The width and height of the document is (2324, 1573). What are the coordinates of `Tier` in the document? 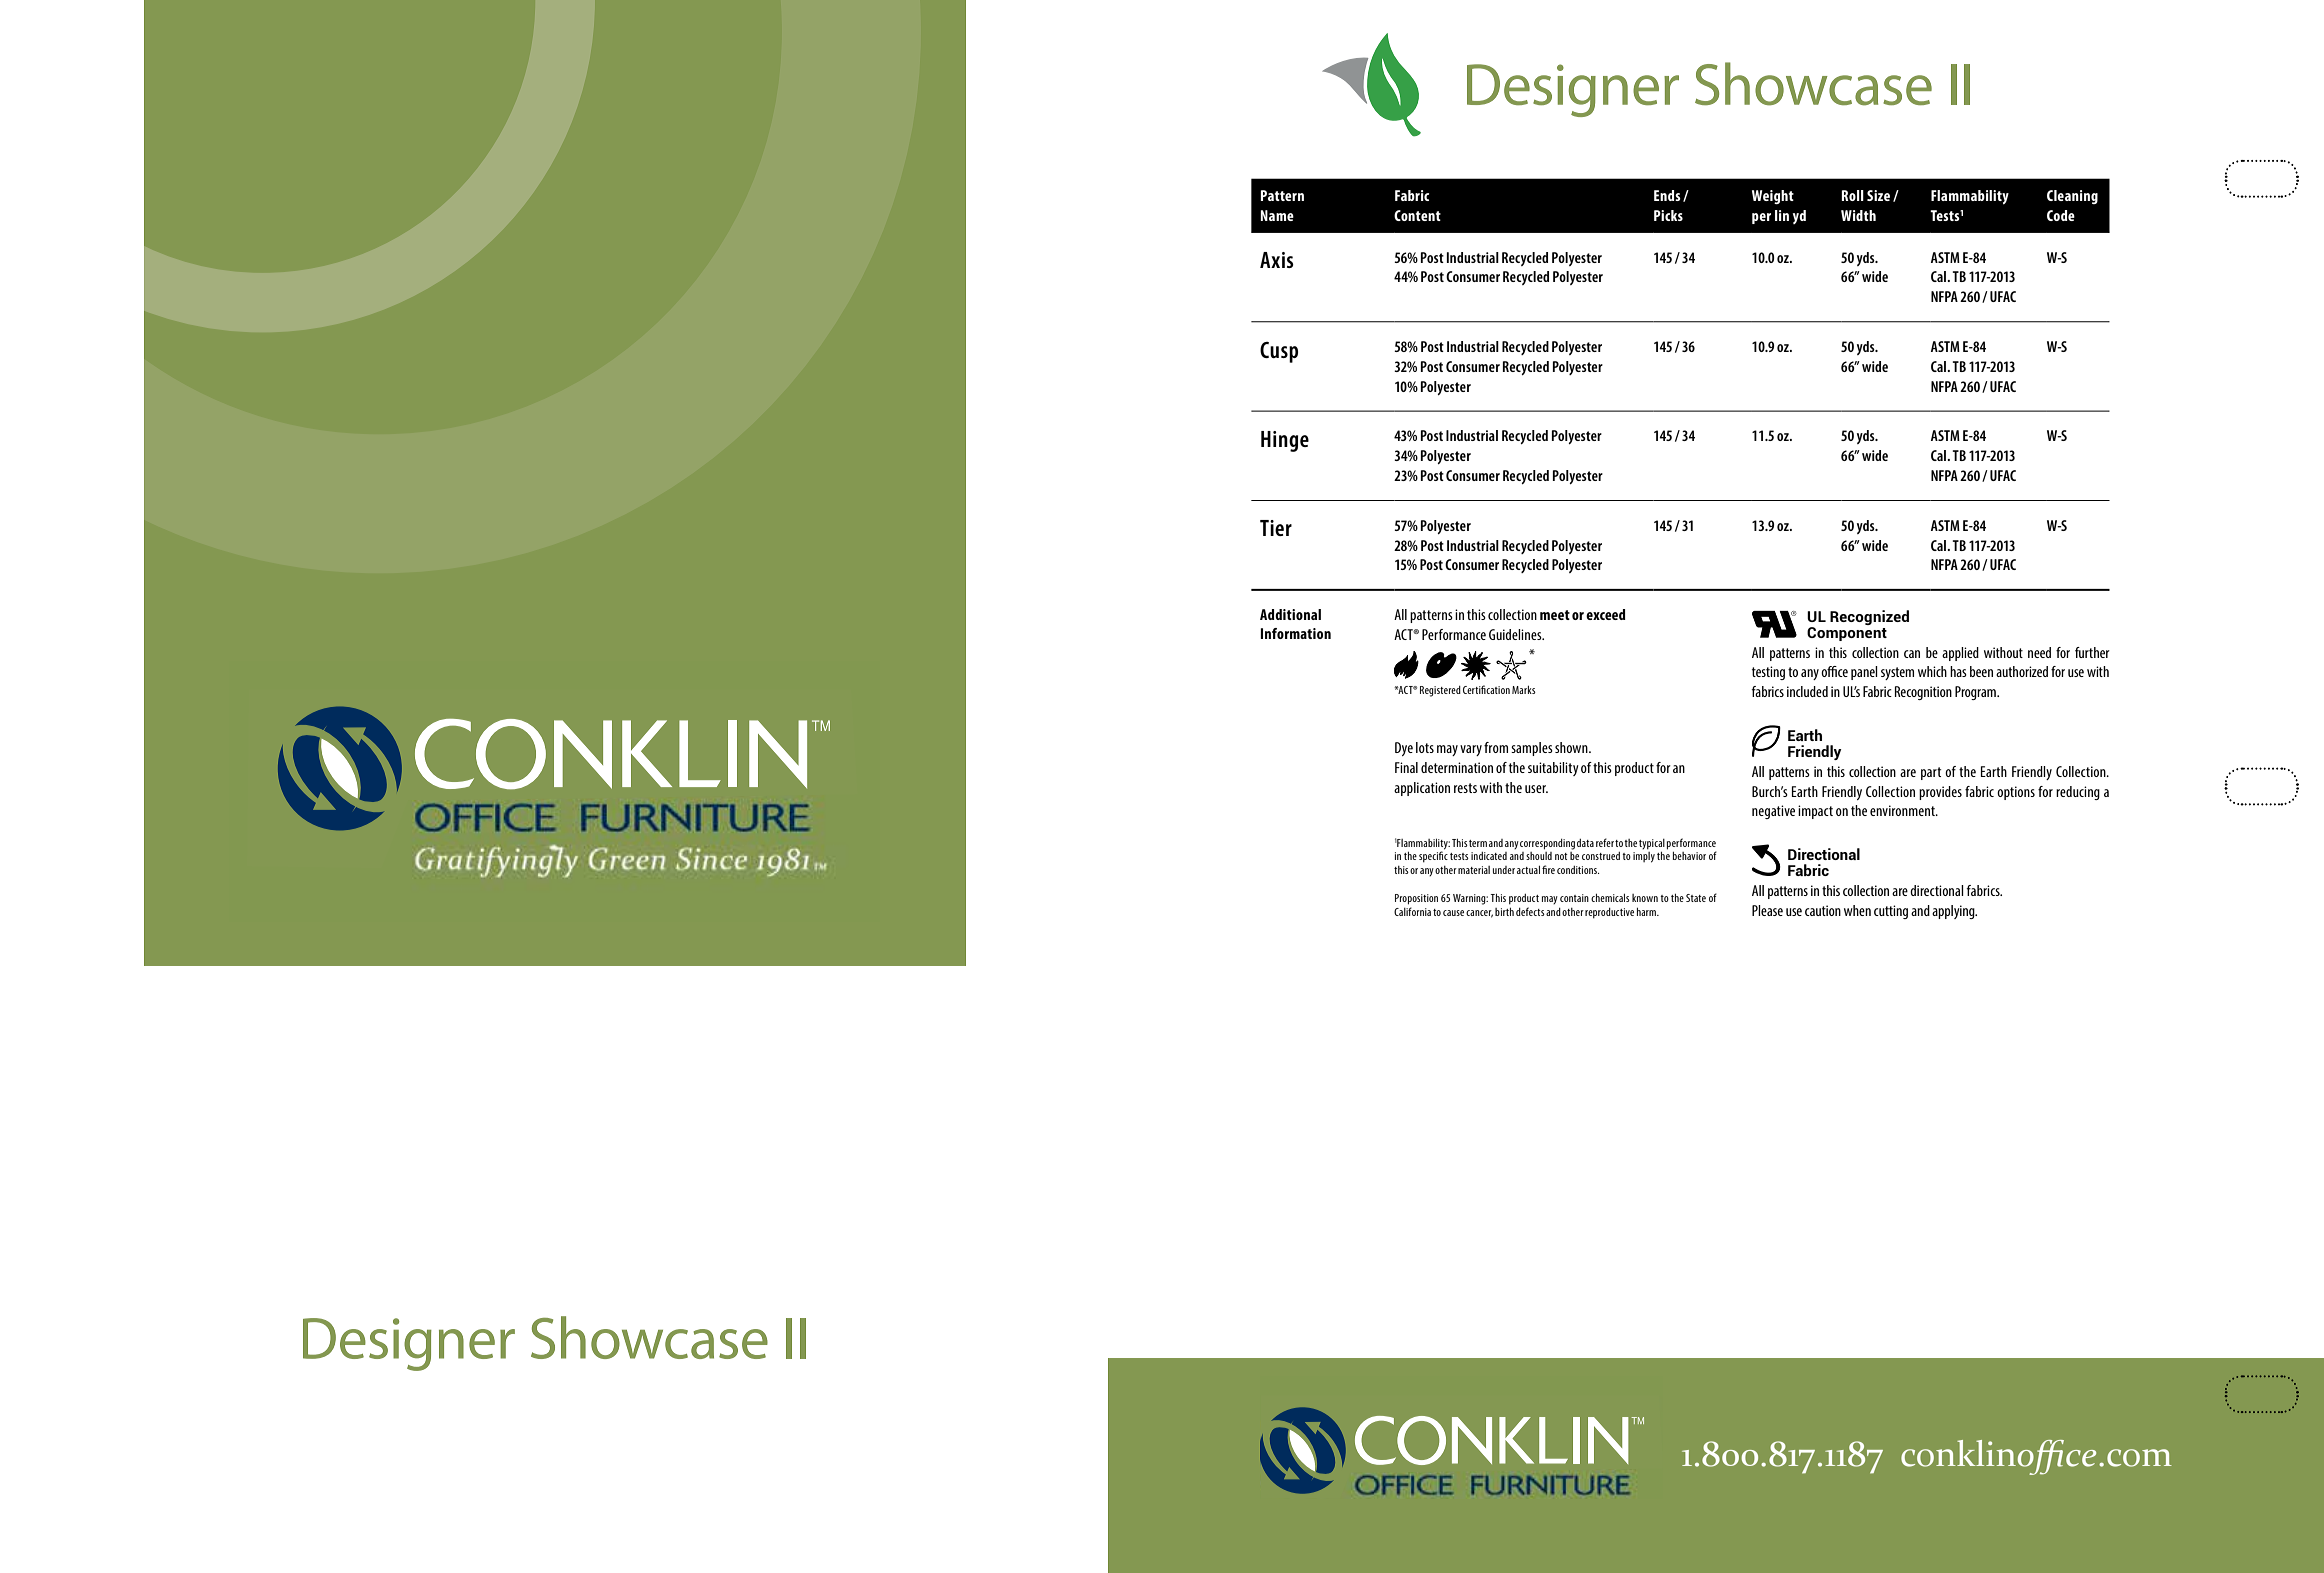 It's located at (1276, 528).
